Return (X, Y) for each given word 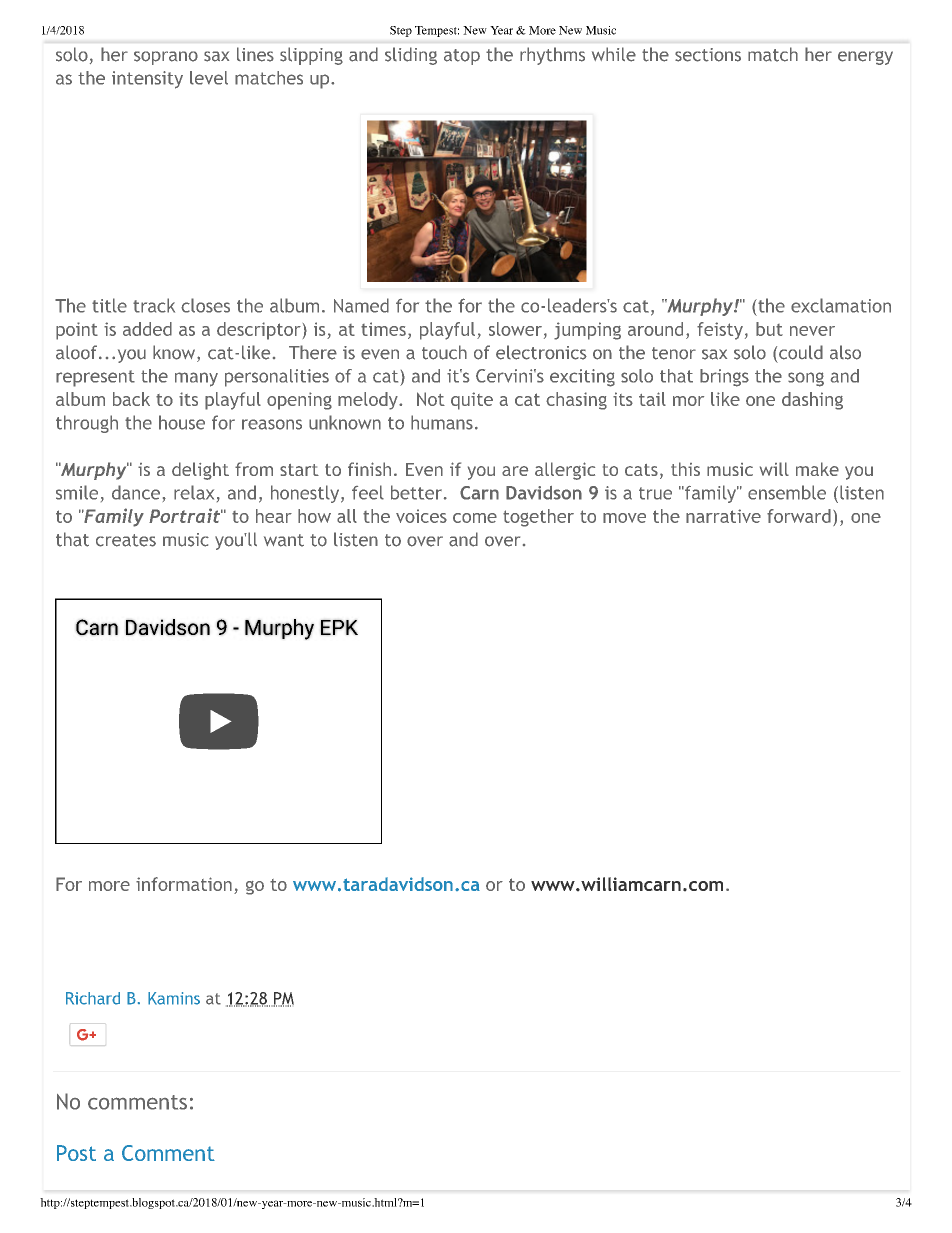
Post (76, 1153)
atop (462, 57)
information (184, 884)
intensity (147, 80)
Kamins (174, 998)
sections (708, 55)
